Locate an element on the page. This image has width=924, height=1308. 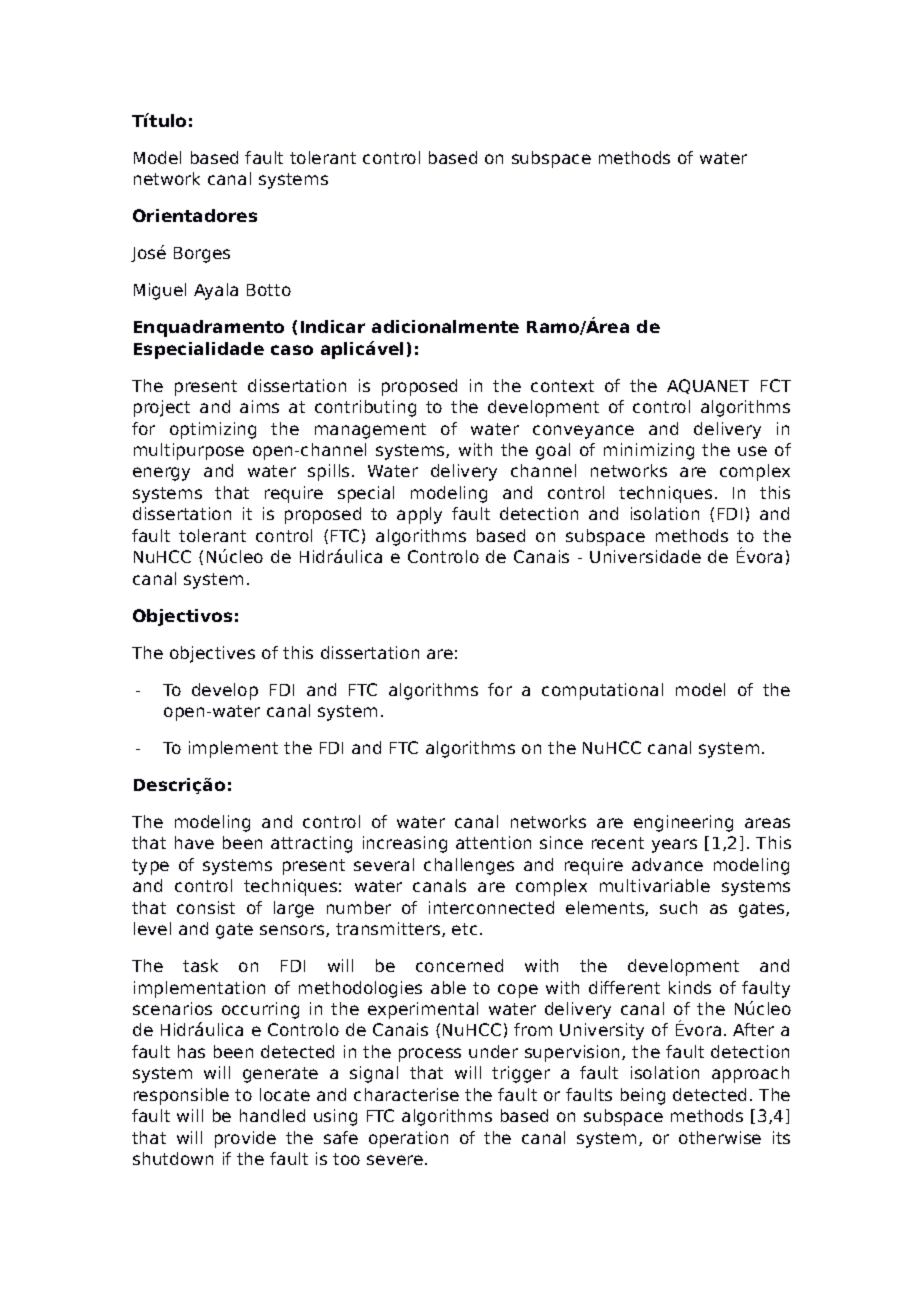
computational is located at coordinates (602, 691).
